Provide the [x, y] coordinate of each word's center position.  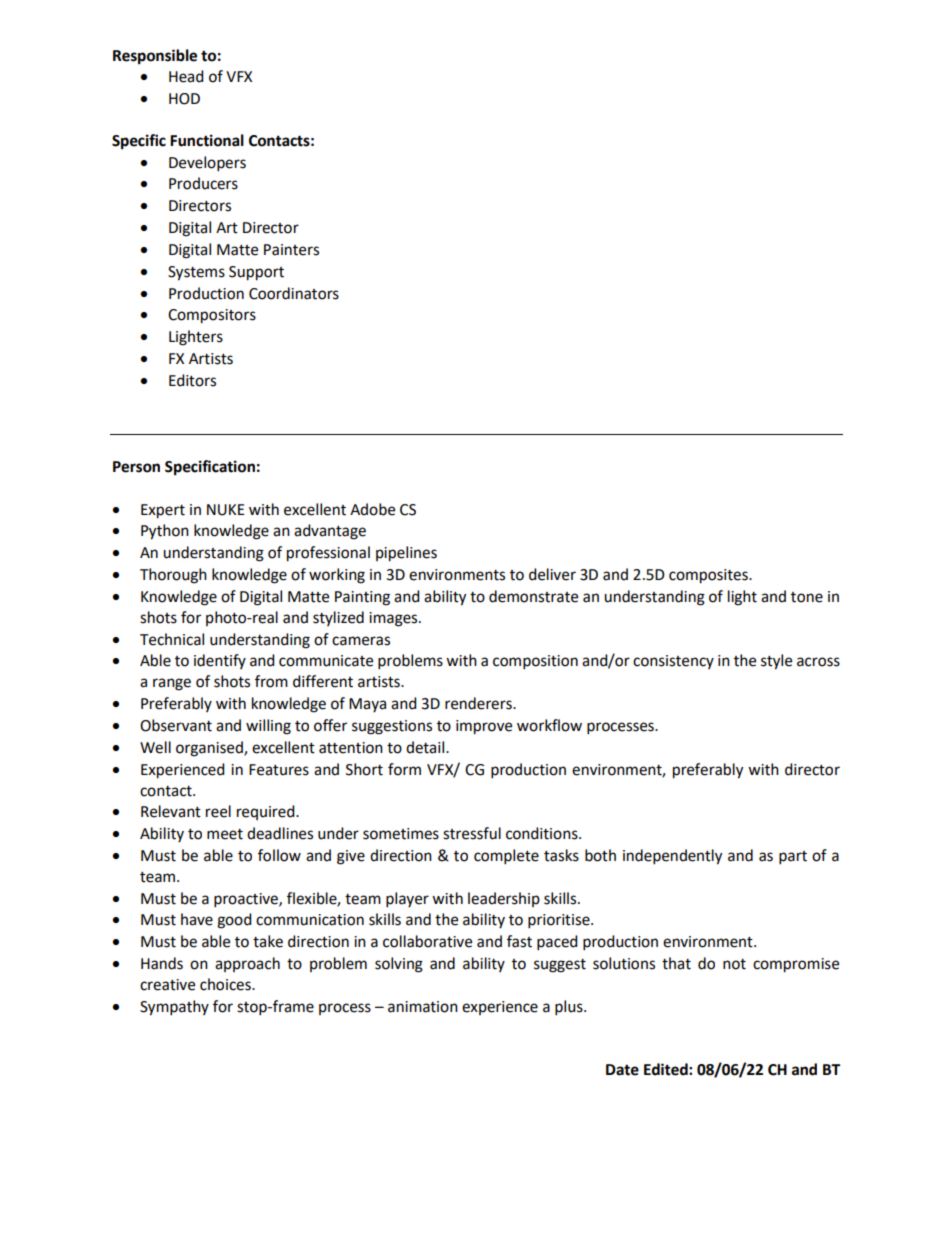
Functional [207, 140]
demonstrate [533, 596]
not [734, 964]
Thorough [173, 576]
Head [186, 76]
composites [709, 576]
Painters [291, 250]
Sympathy [174, 1008]
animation [423, 1007]
